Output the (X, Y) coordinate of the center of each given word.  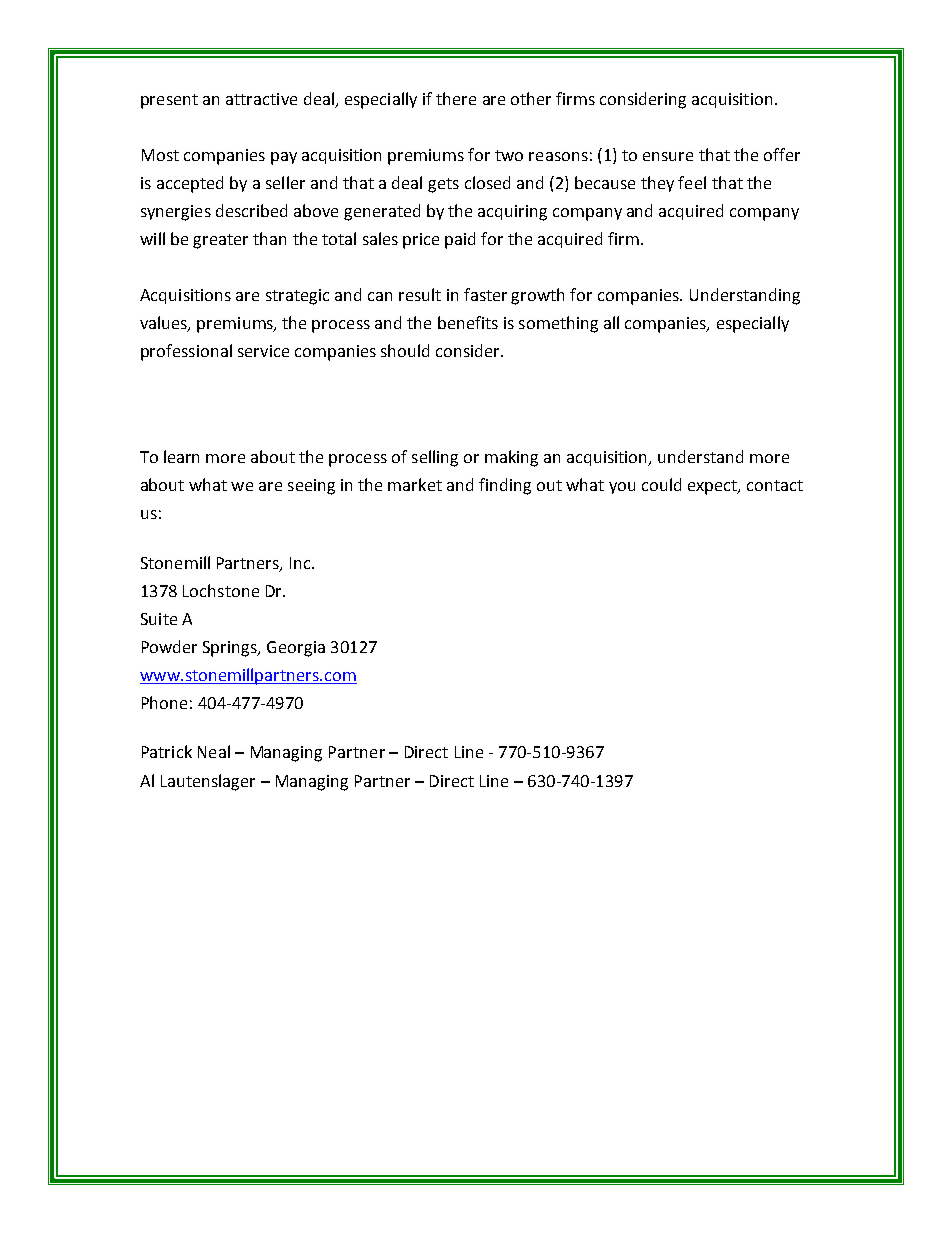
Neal (214, 751)
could (661, 484)
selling (435, 458)
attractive (261, 99)
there (456, 98)
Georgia (296, 649)
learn (181, 456)
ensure (668, 156)
